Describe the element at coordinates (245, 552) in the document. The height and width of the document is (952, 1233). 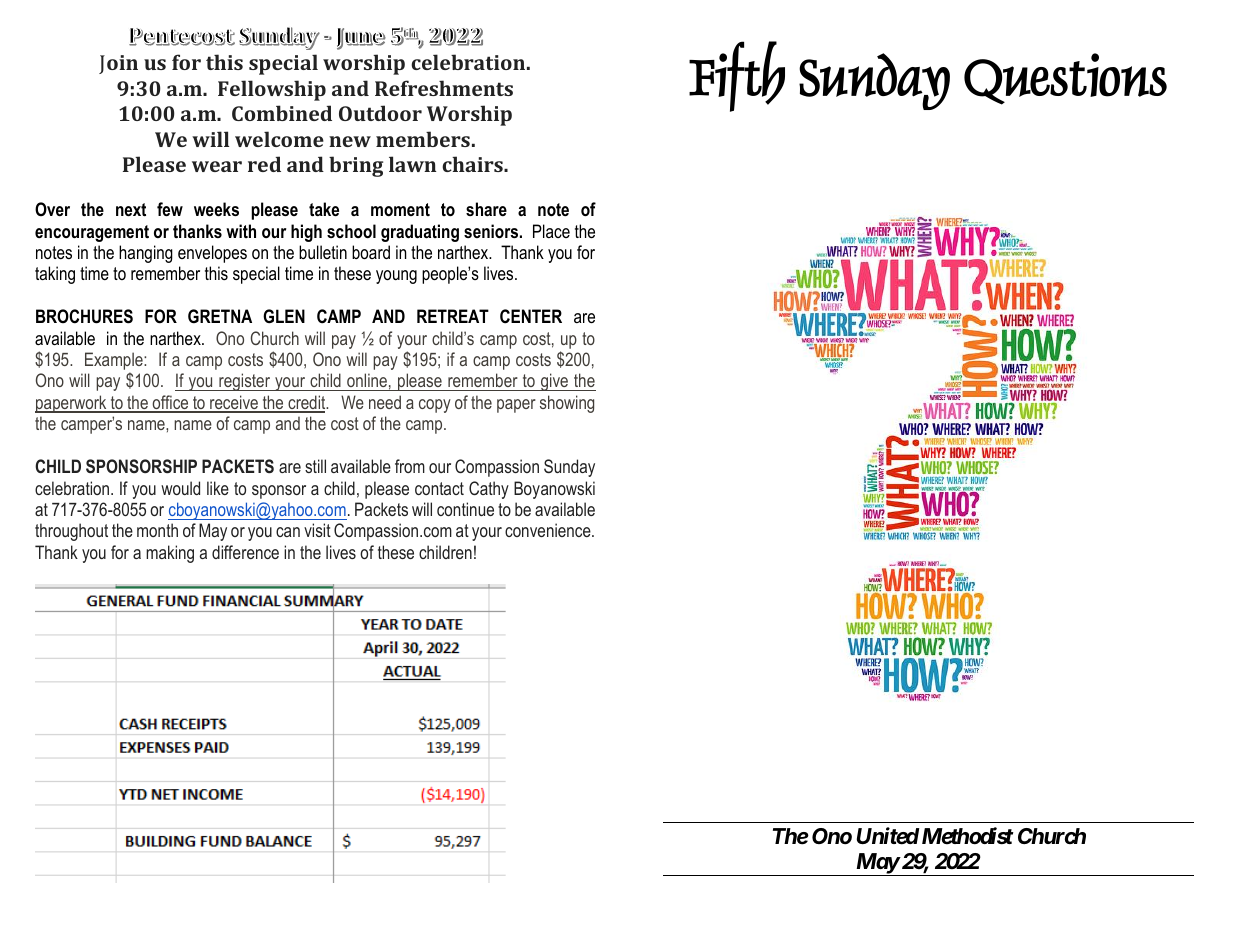
I see `difference` at that location.
